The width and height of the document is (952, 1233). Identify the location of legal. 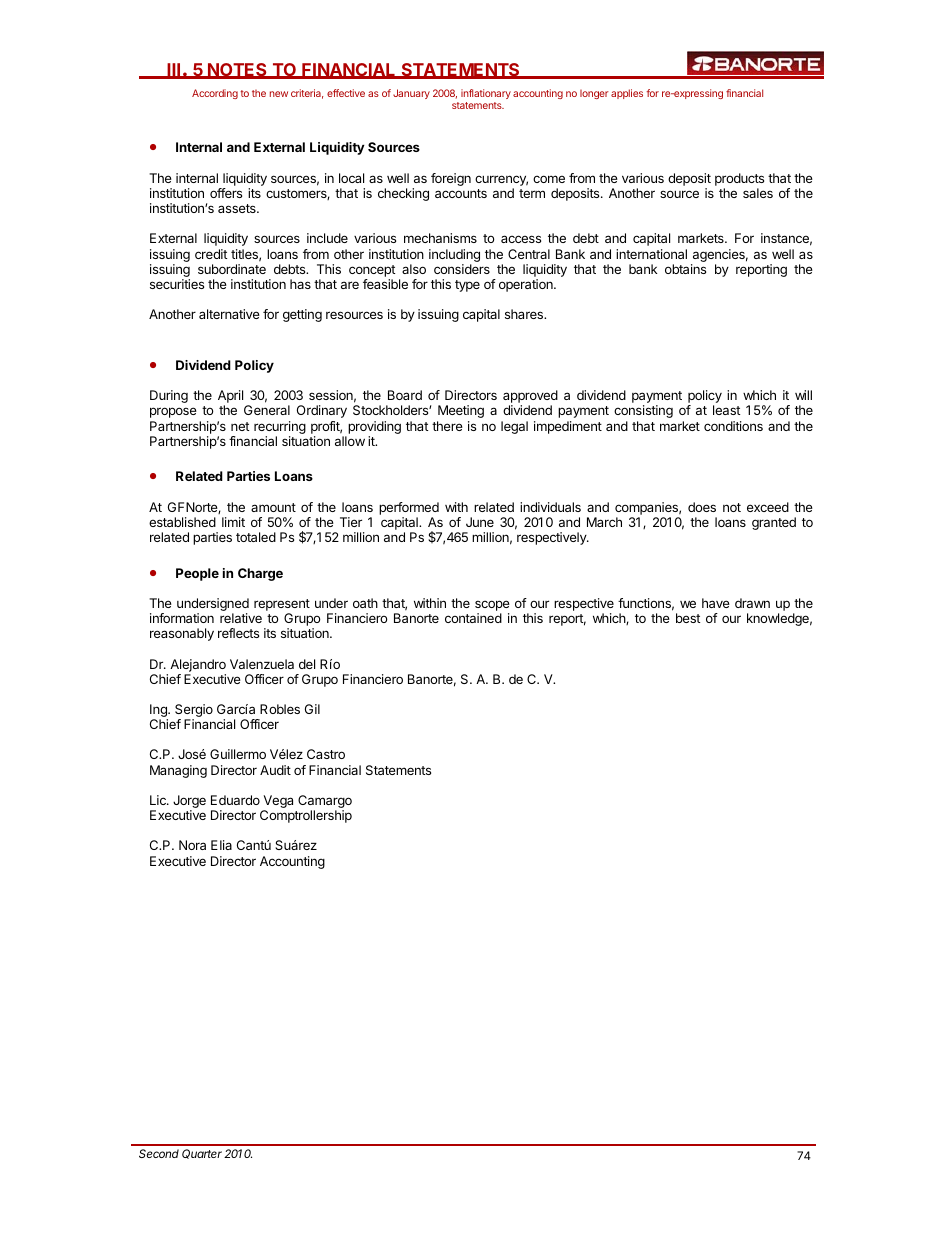
(514, 427).
